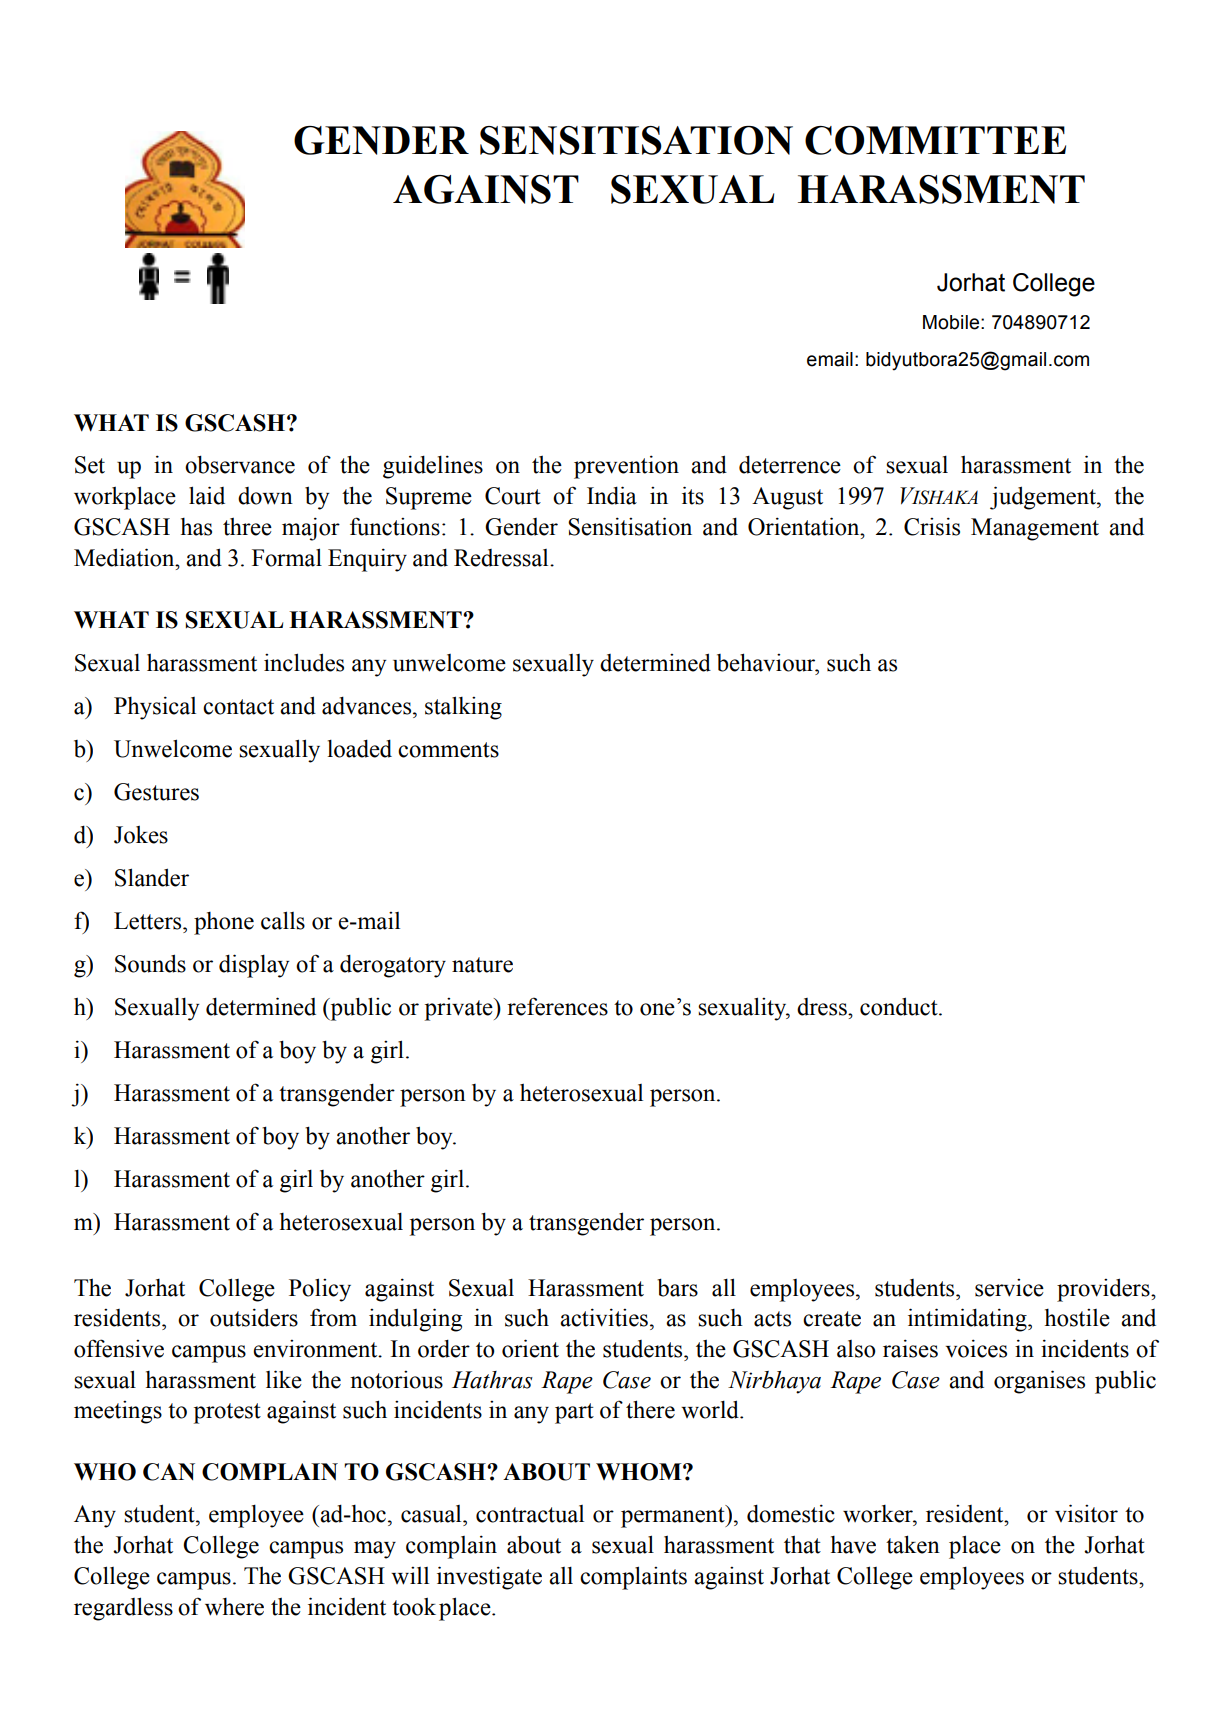 Image resolution: width=1218 pixels, height=1723 pixels. Describe the element at coordinates (152, 877) in the screenshot. I see `Slander` at that location.
